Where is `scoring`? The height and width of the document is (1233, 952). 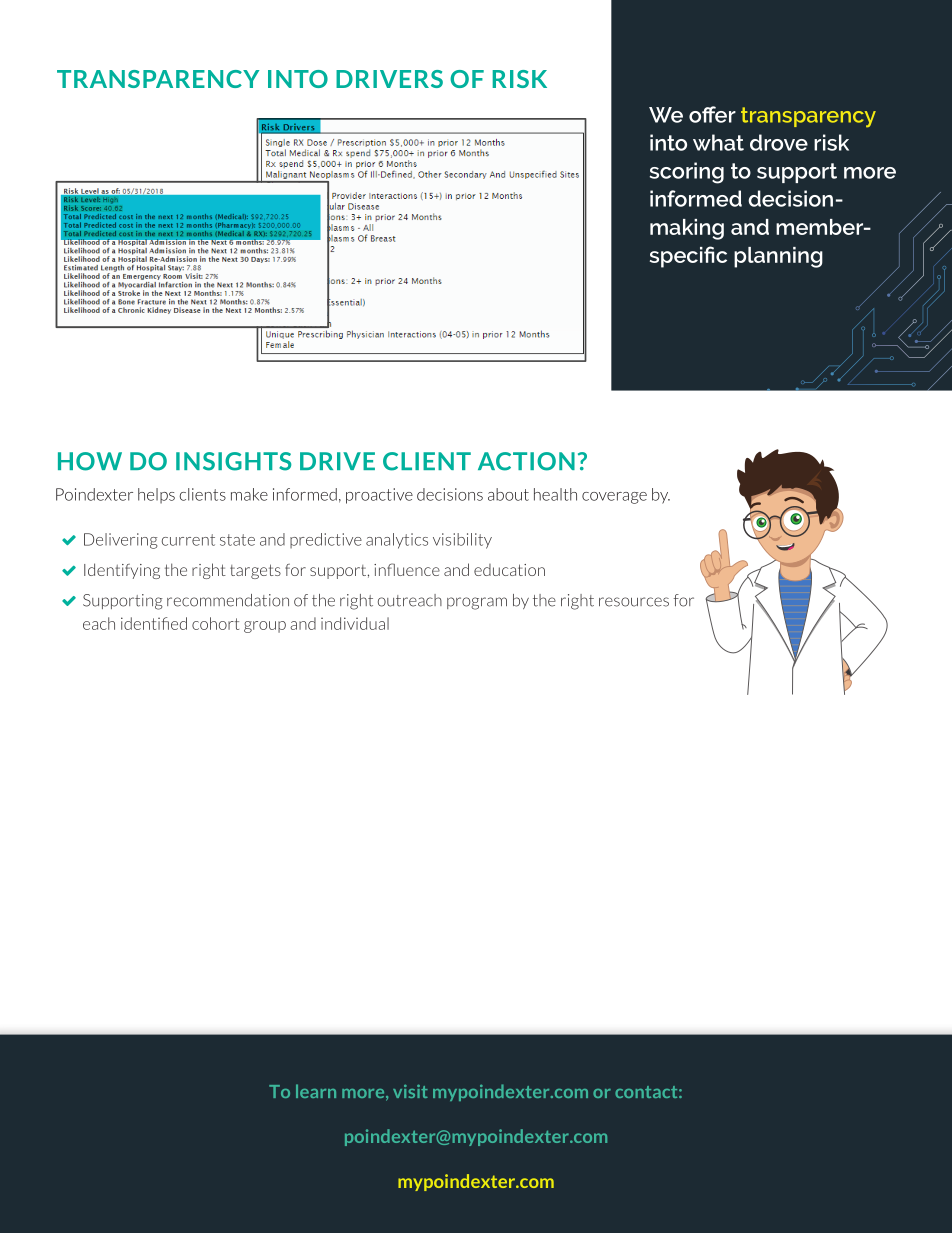 scoring is located at coordinates (687, 173).
